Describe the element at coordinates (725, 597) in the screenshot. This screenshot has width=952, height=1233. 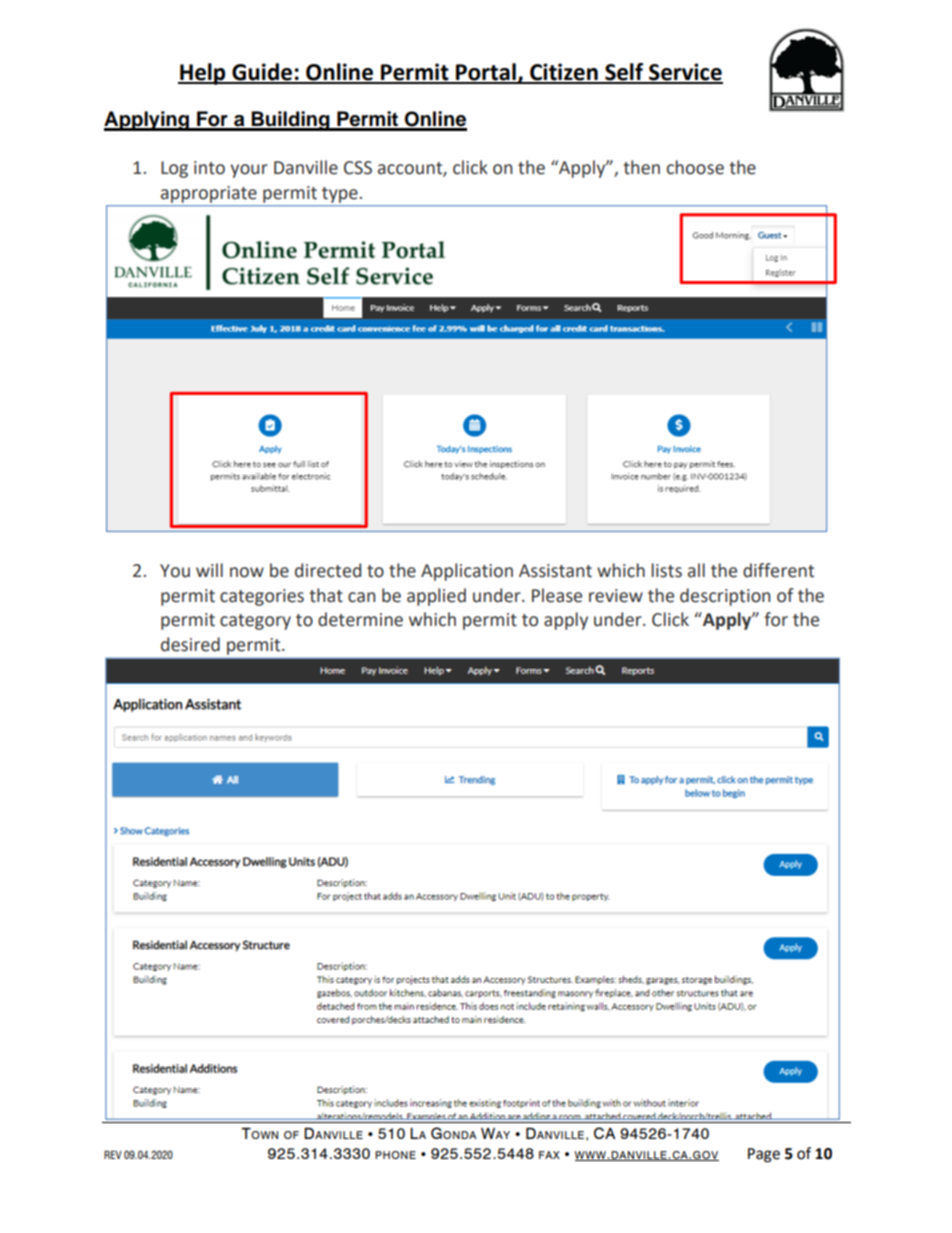
I see `description` at that location.
